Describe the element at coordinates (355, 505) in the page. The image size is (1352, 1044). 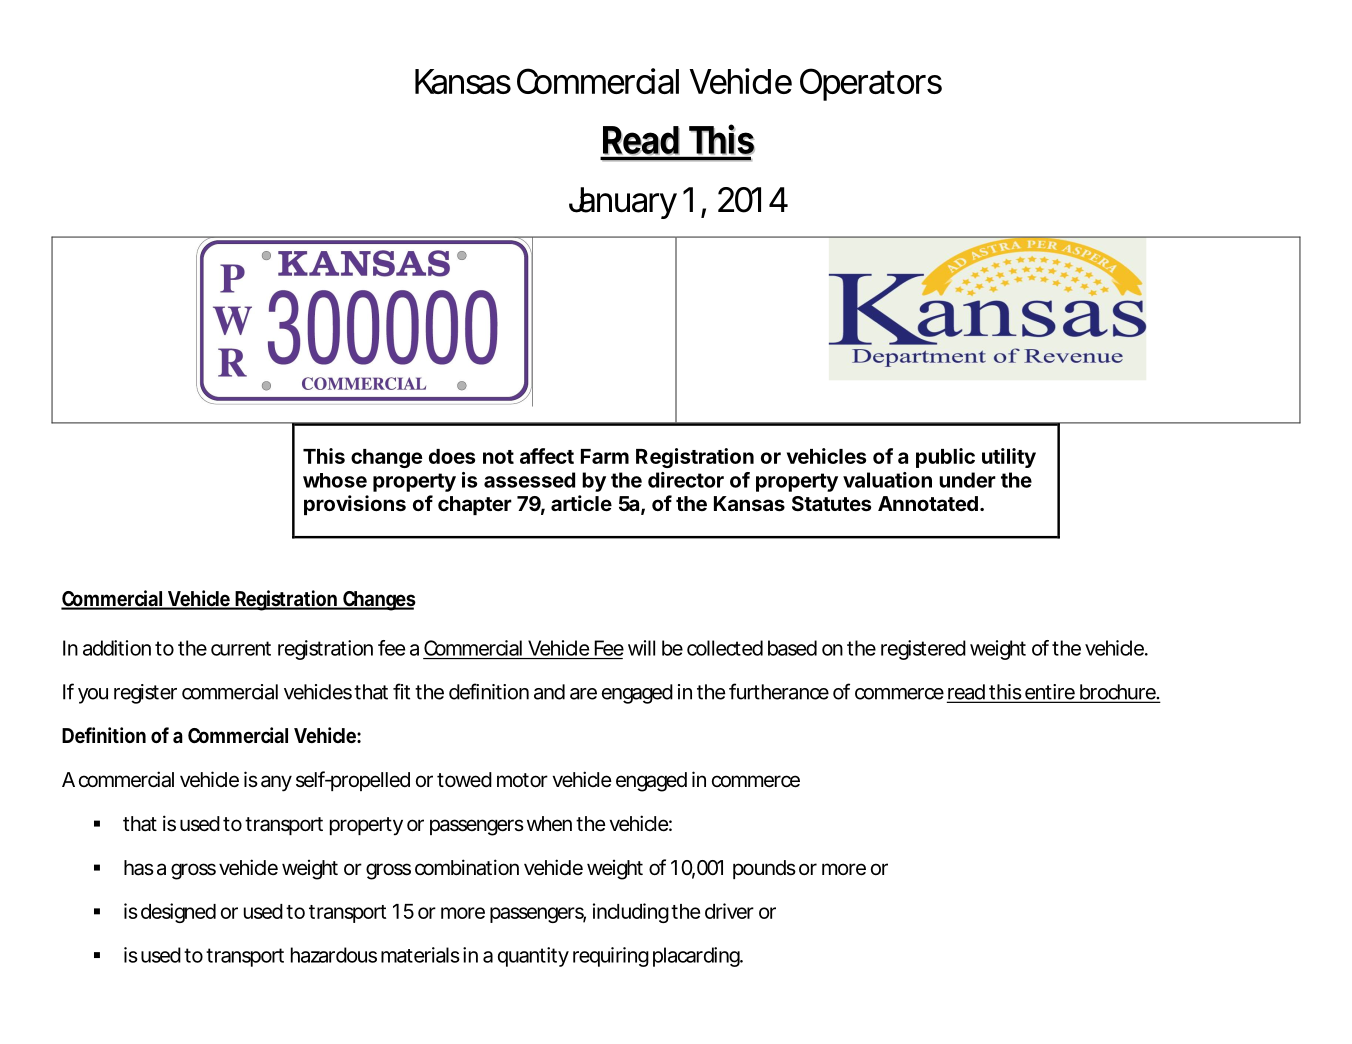
I see `provisions` at that location.
